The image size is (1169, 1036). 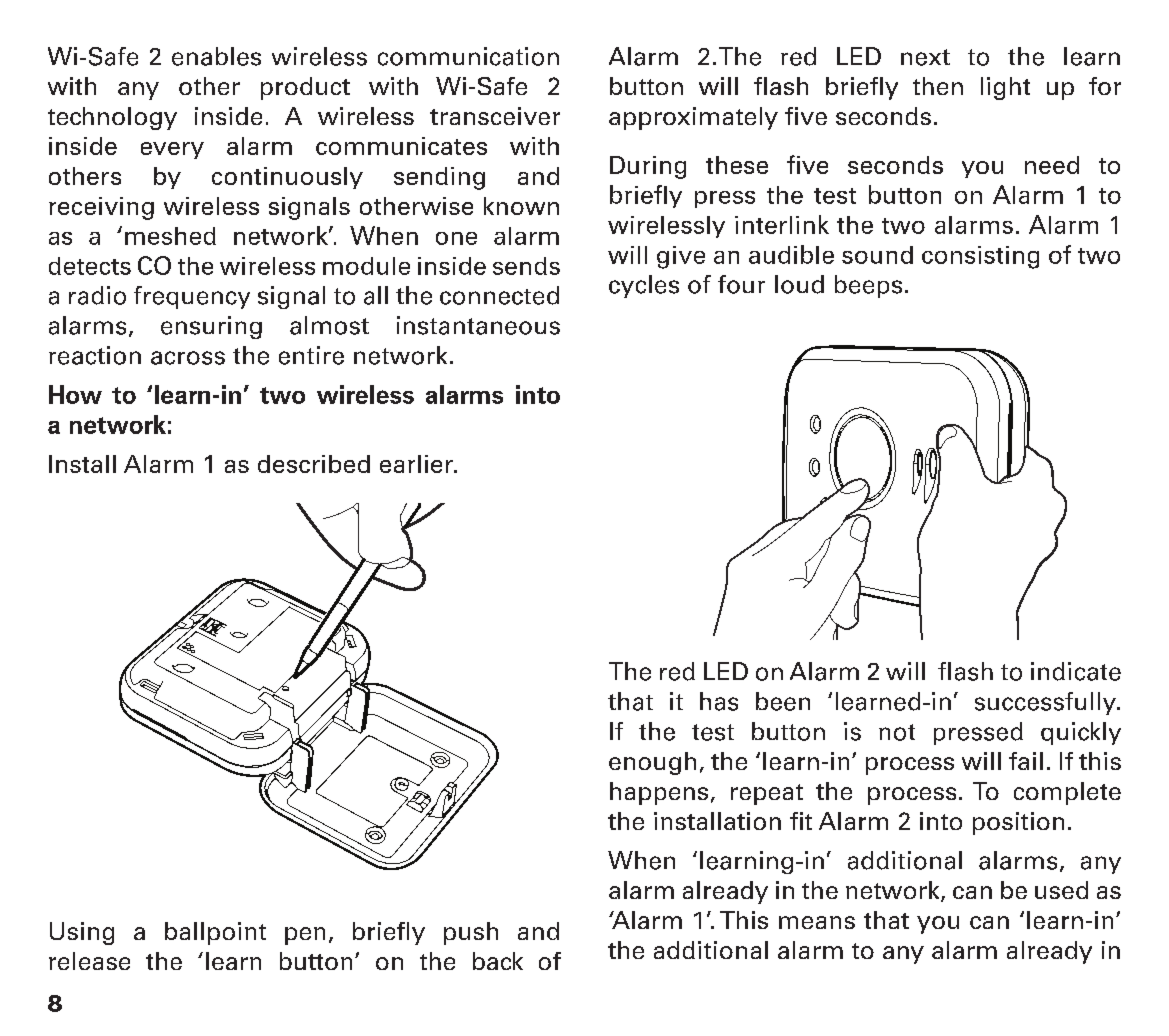 I want to click on light, so click(x=1005, y=88).
